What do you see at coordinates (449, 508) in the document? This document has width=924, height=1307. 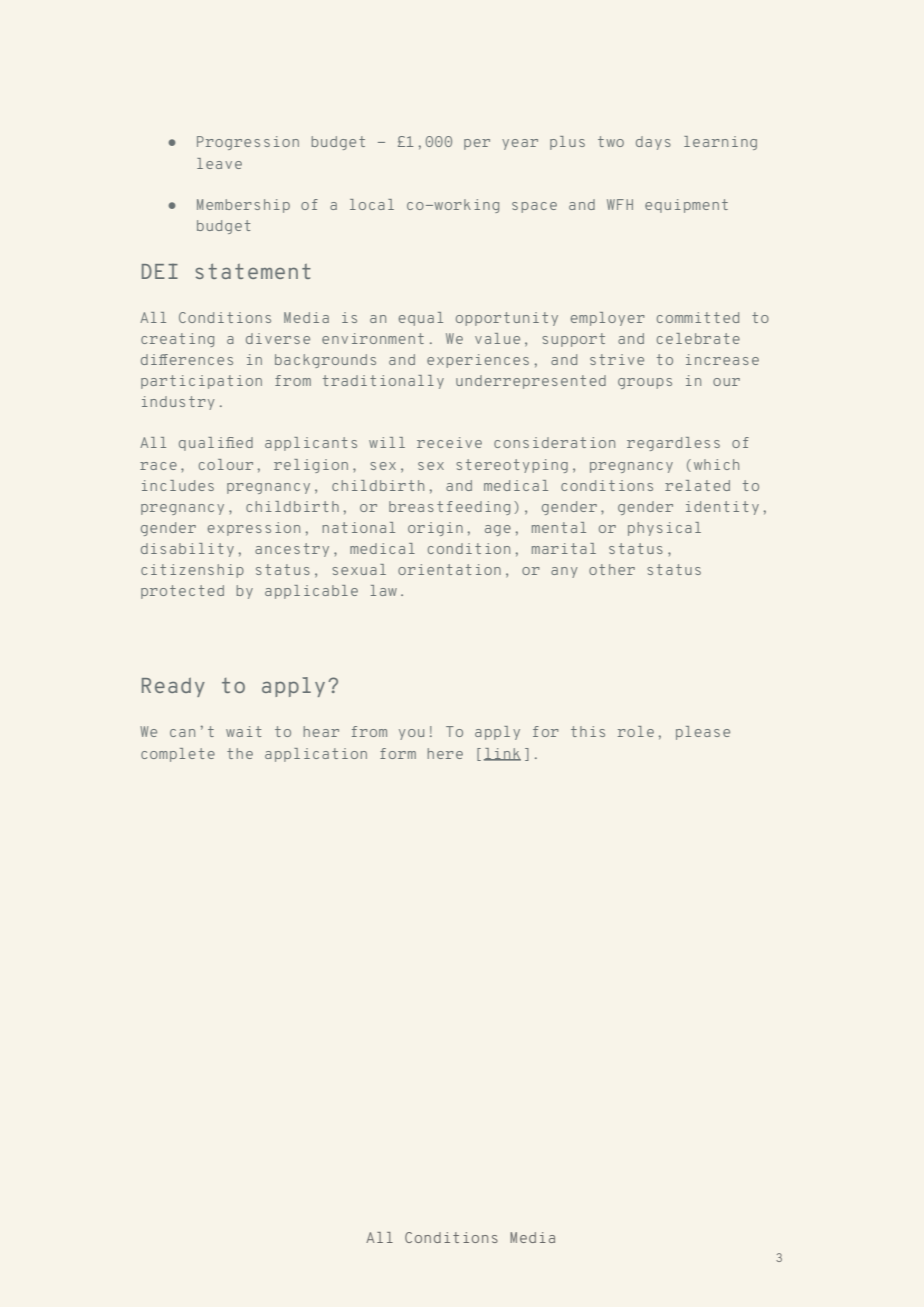 I see `breastfeeding` at bounding box center [449, 508].
